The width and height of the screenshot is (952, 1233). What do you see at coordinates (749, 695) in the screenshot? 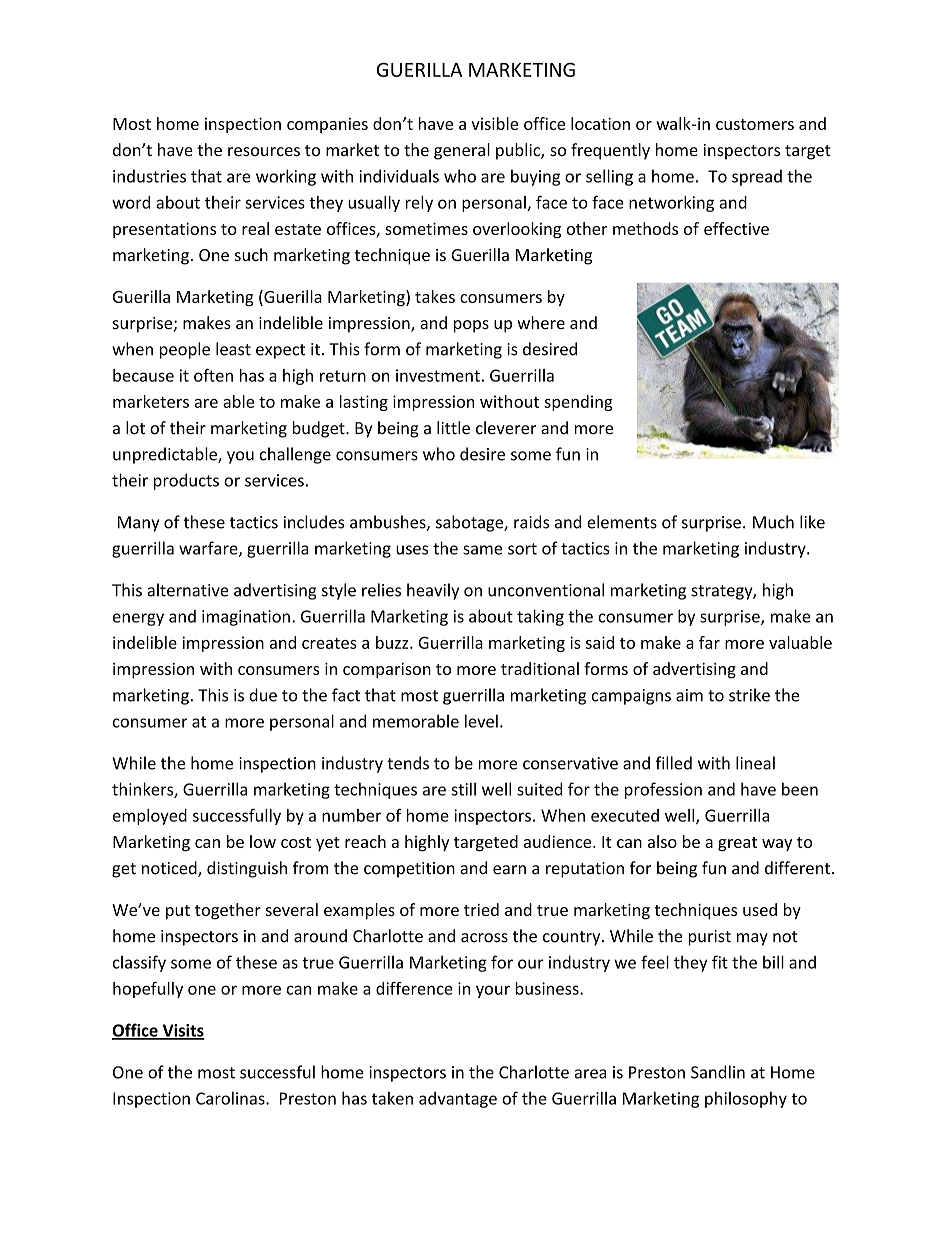
I see `strike` at bounding box center [749, 695].
